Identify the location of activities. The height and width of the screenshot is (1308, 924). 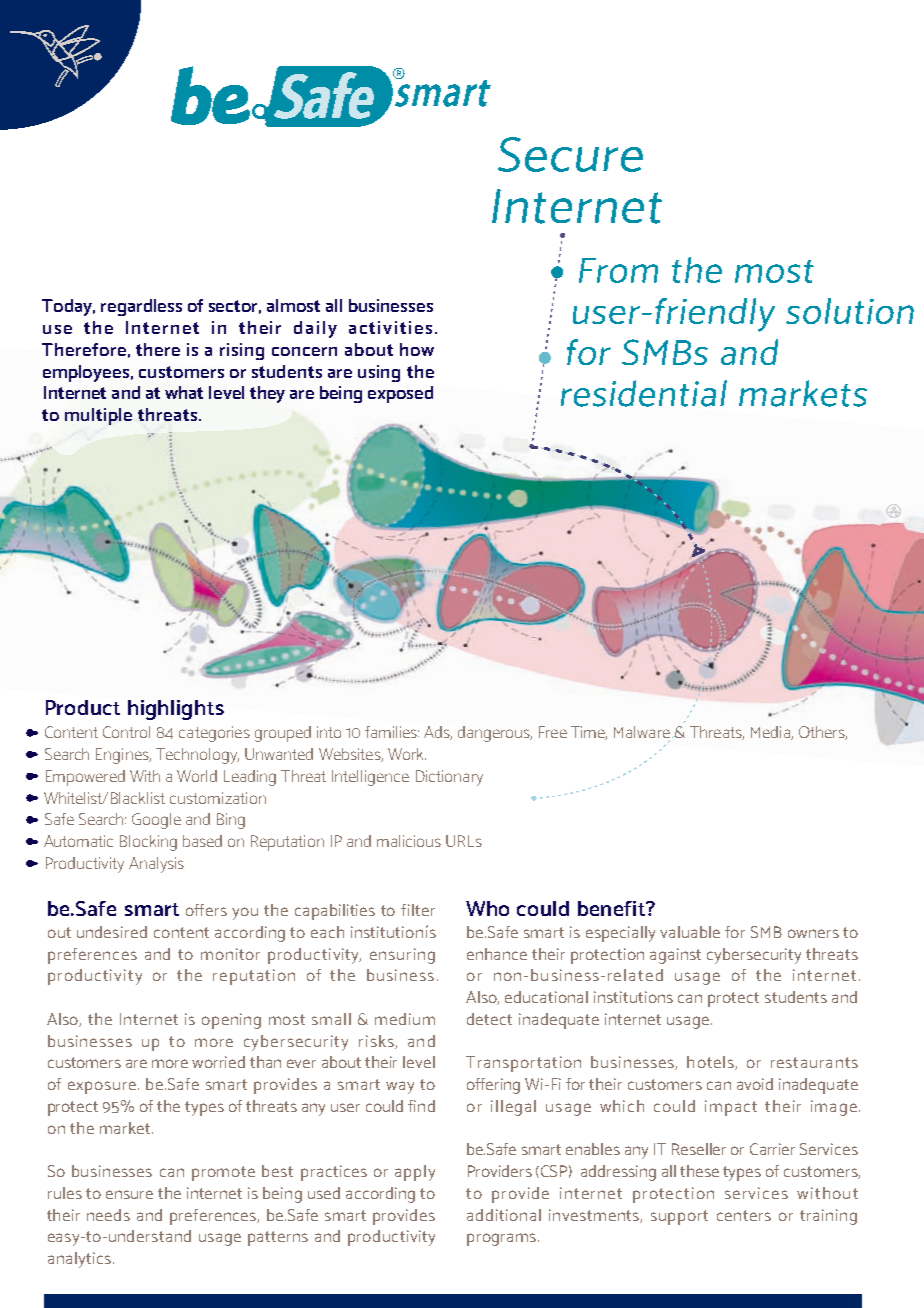
(390, 327).
